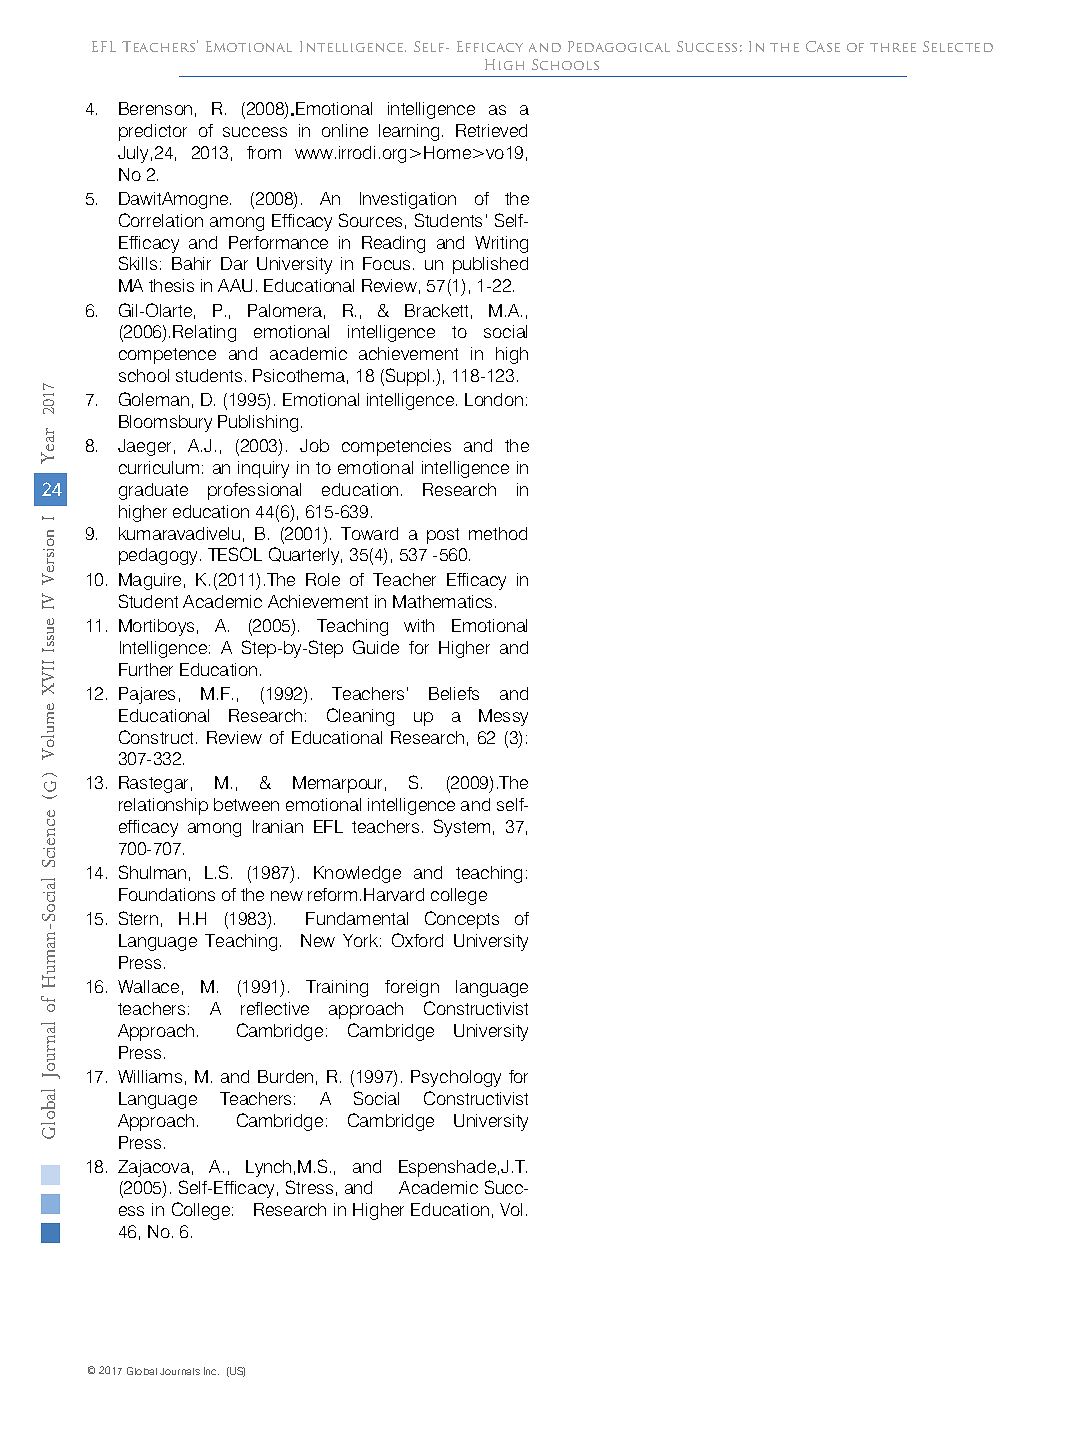 Image resolution: width=1085 pixels, height=1443 pixels. Describe the element at coordinates (491, 130) in the screenshot. I see `Retrieved` at that location.
